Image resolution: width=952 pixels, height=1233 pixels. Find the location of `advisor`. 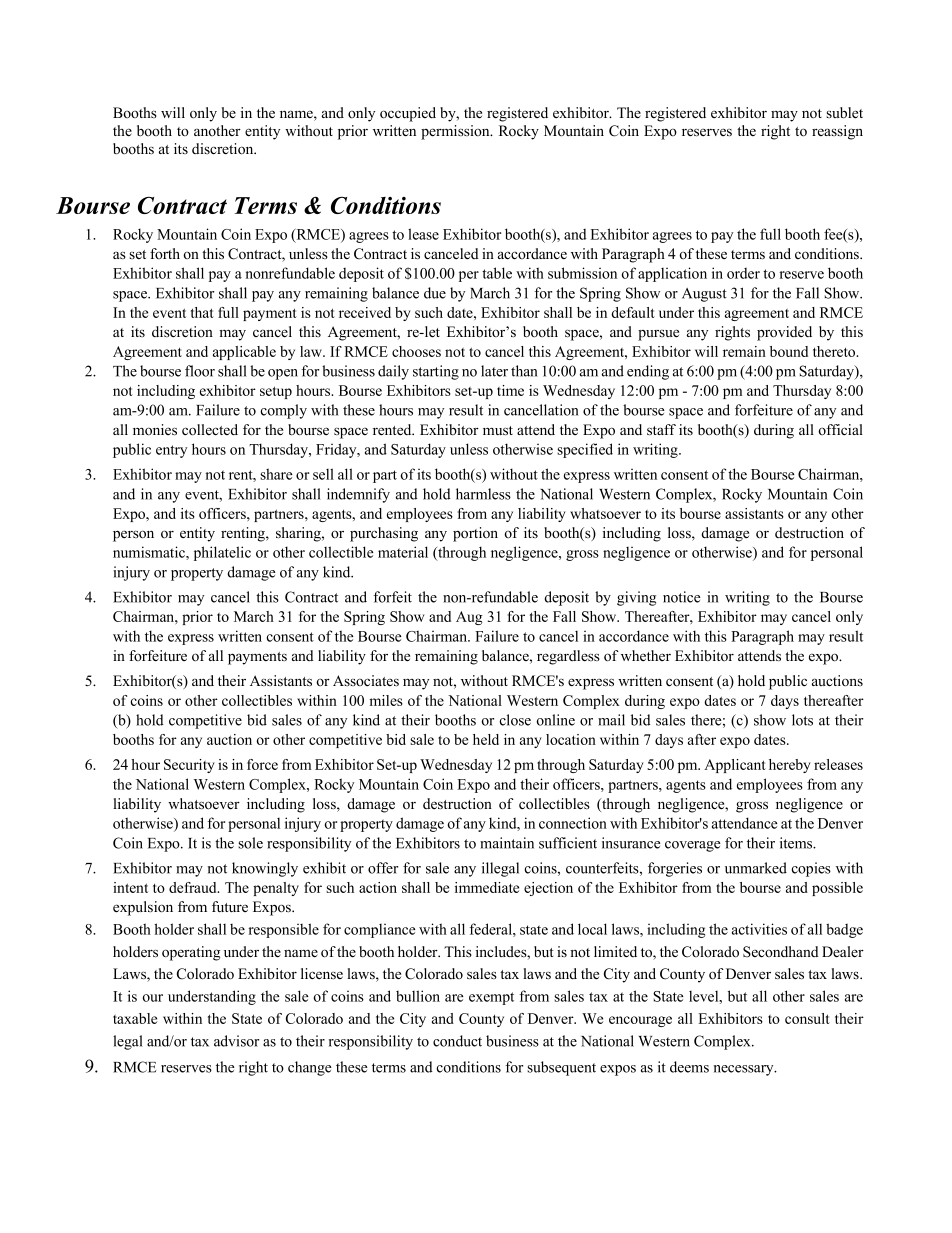

advisor is located at coordinates (236, 1041).
